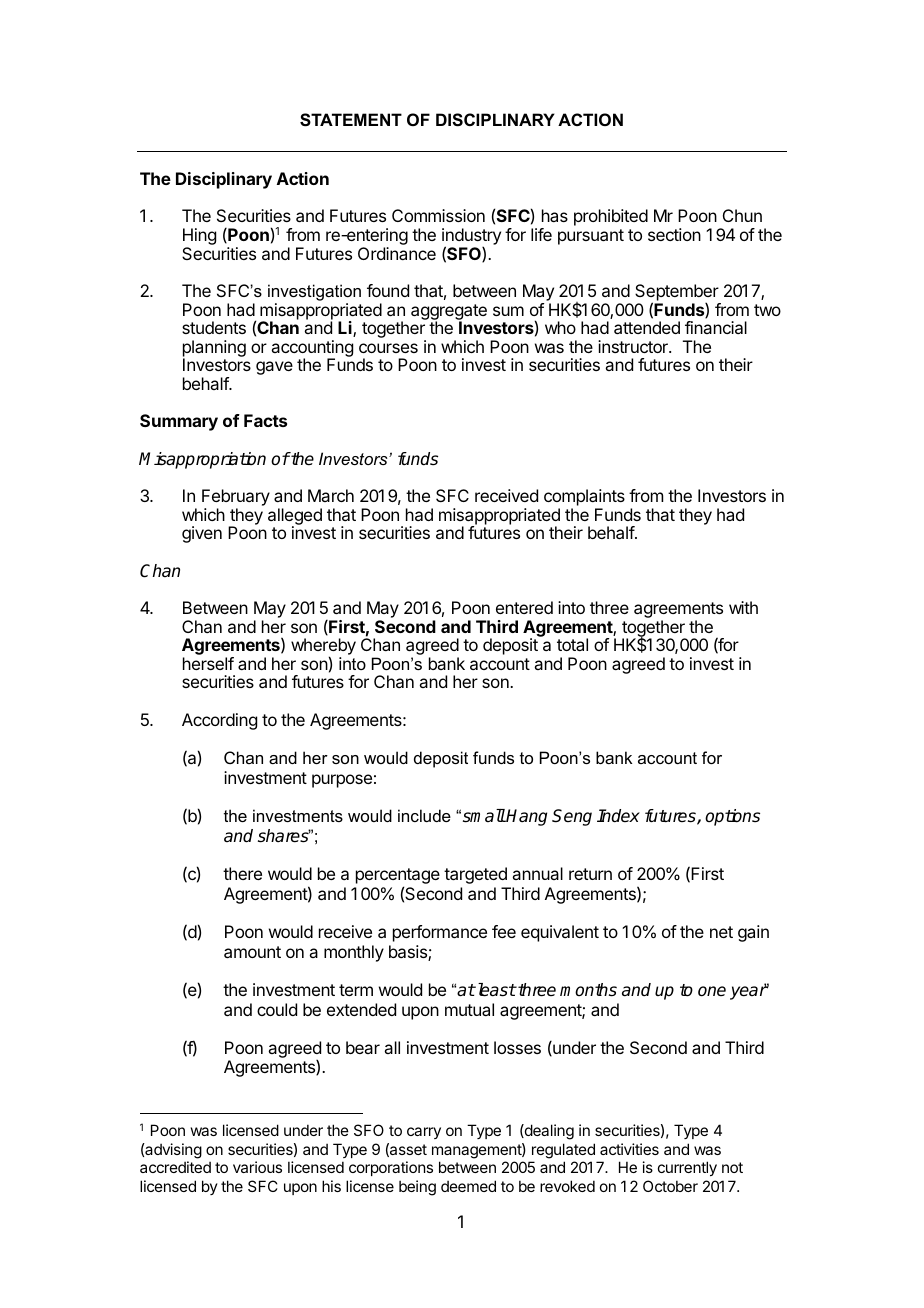  Describe the element at coordinates (687, 1168) in the image. I see `currently` at that location.
